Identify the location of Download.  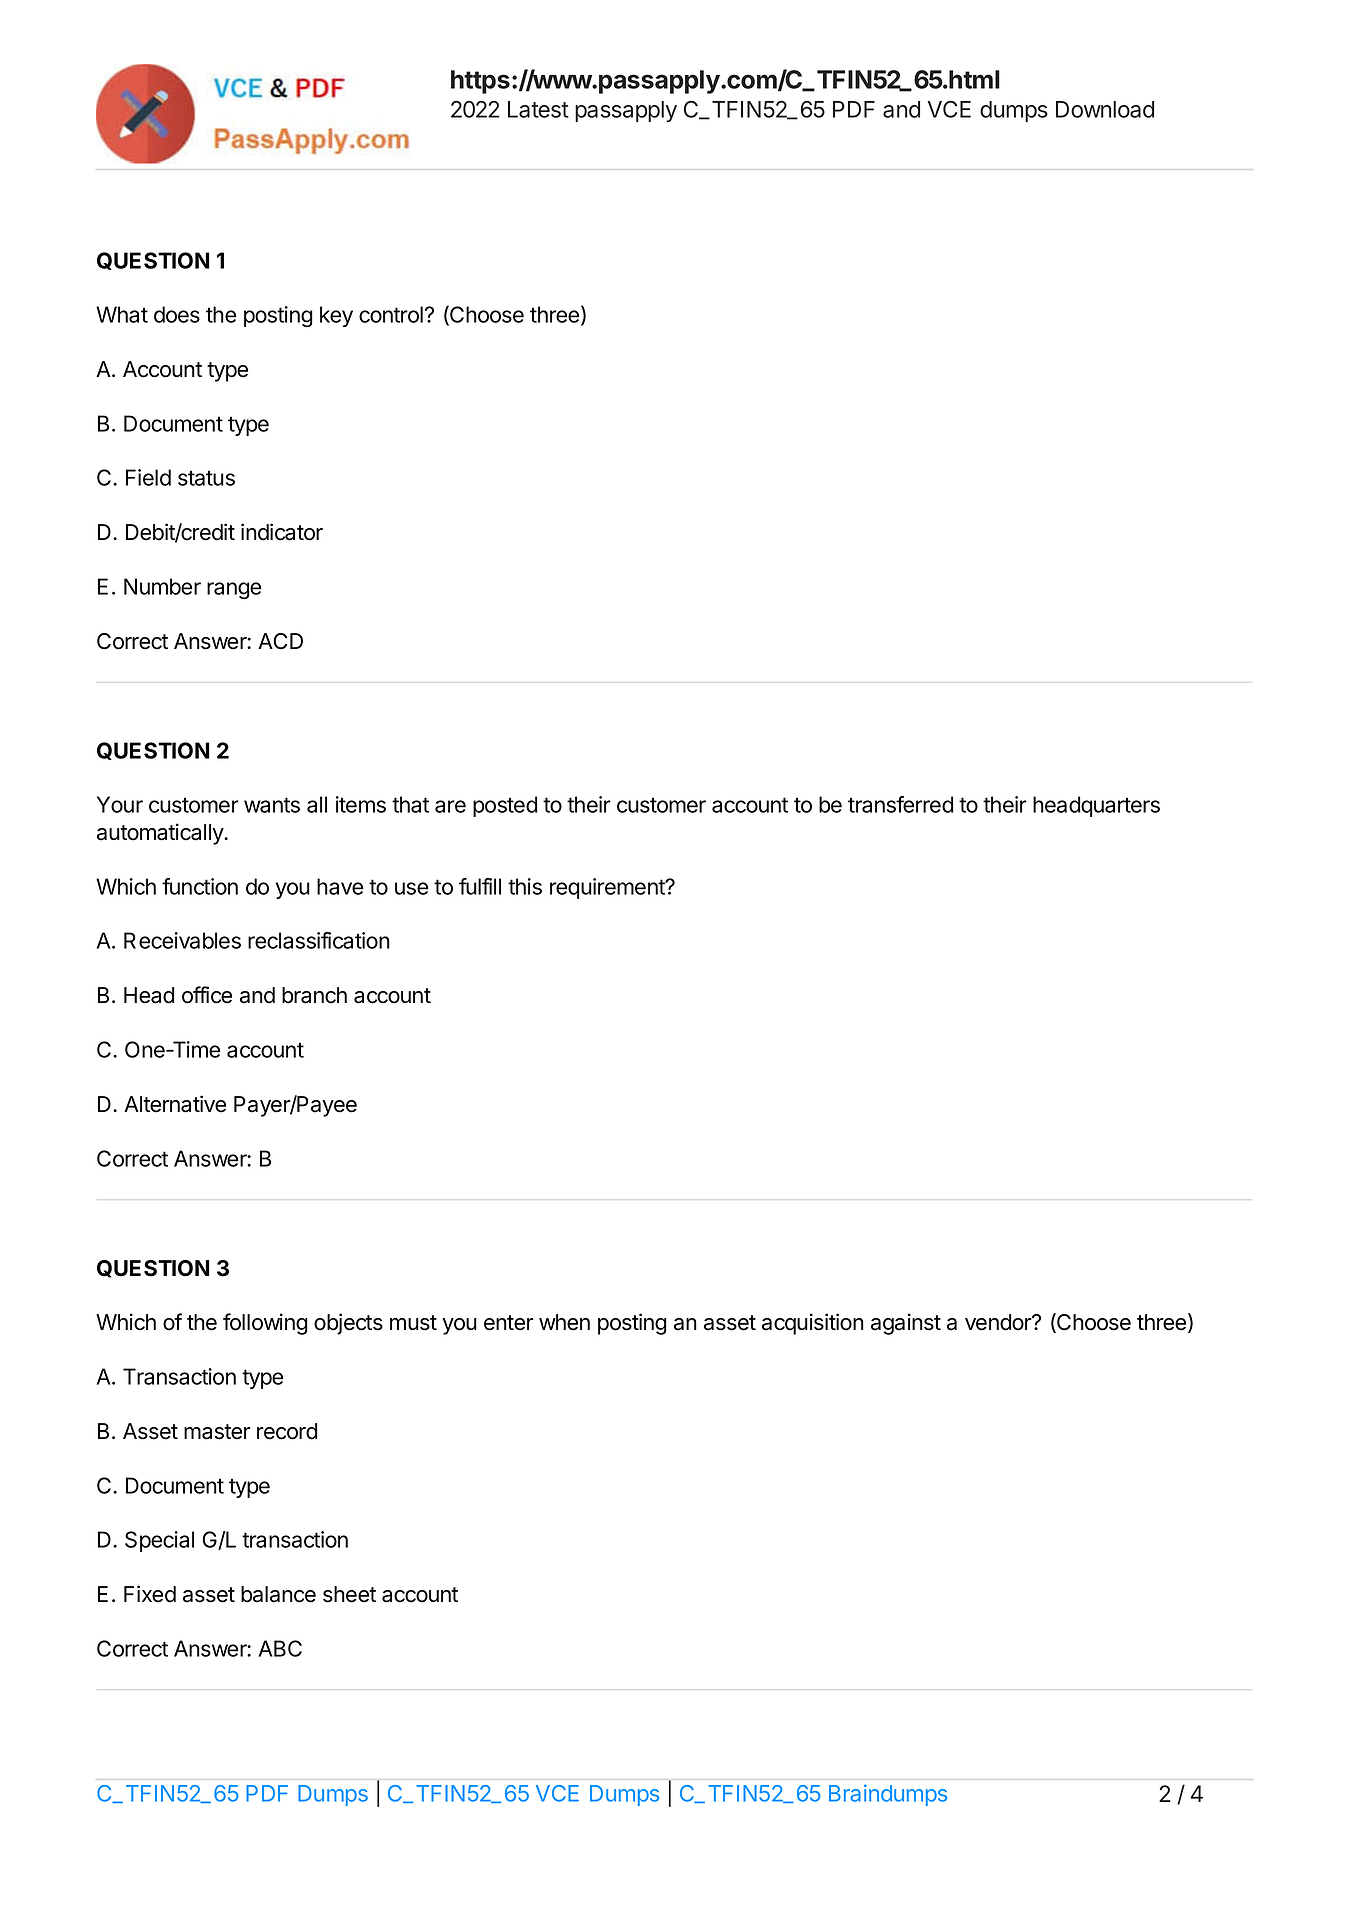
(1105, 109).
